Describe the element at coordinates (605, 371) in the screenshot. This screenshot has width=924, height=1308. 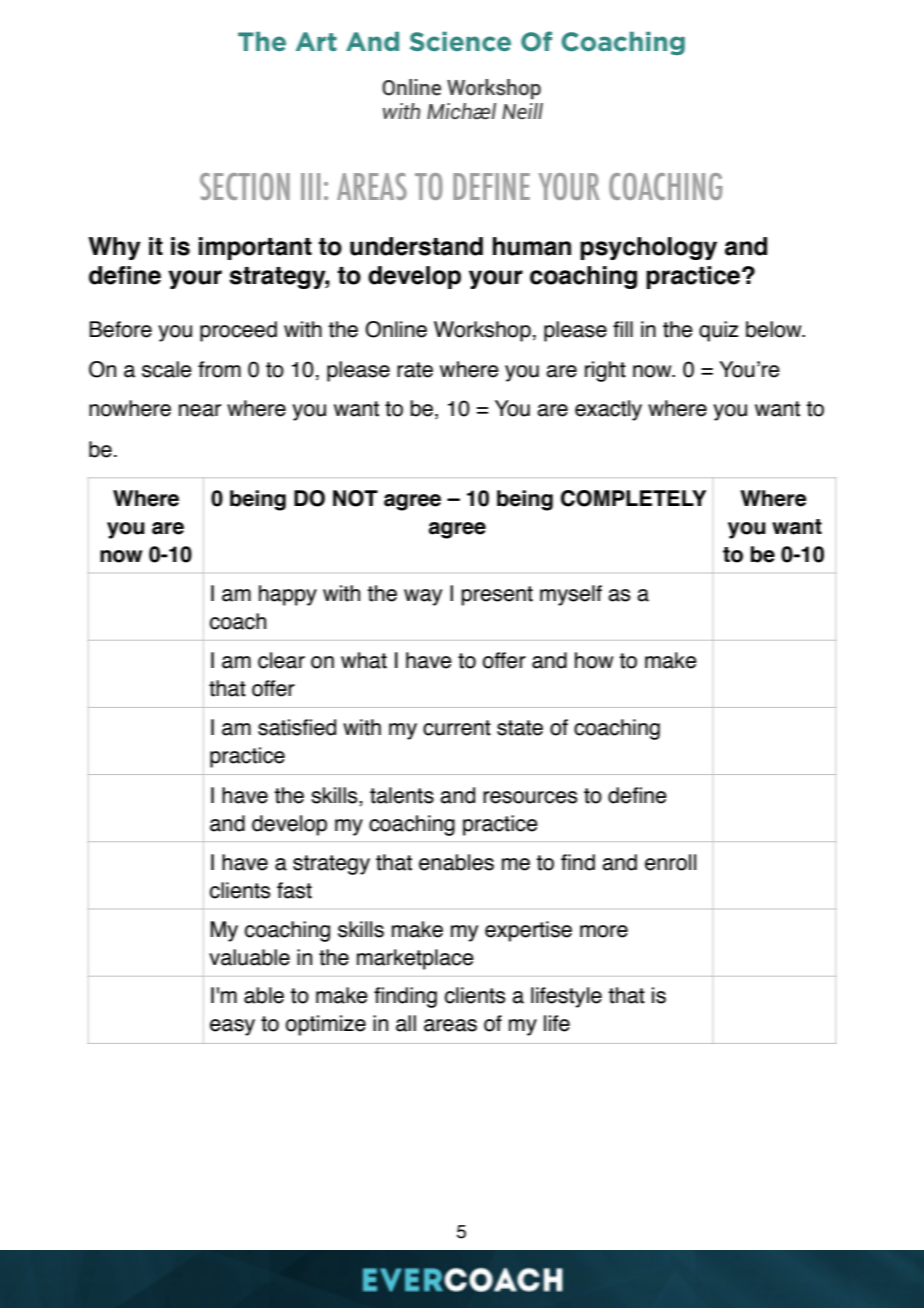
I see `right` at that location.
